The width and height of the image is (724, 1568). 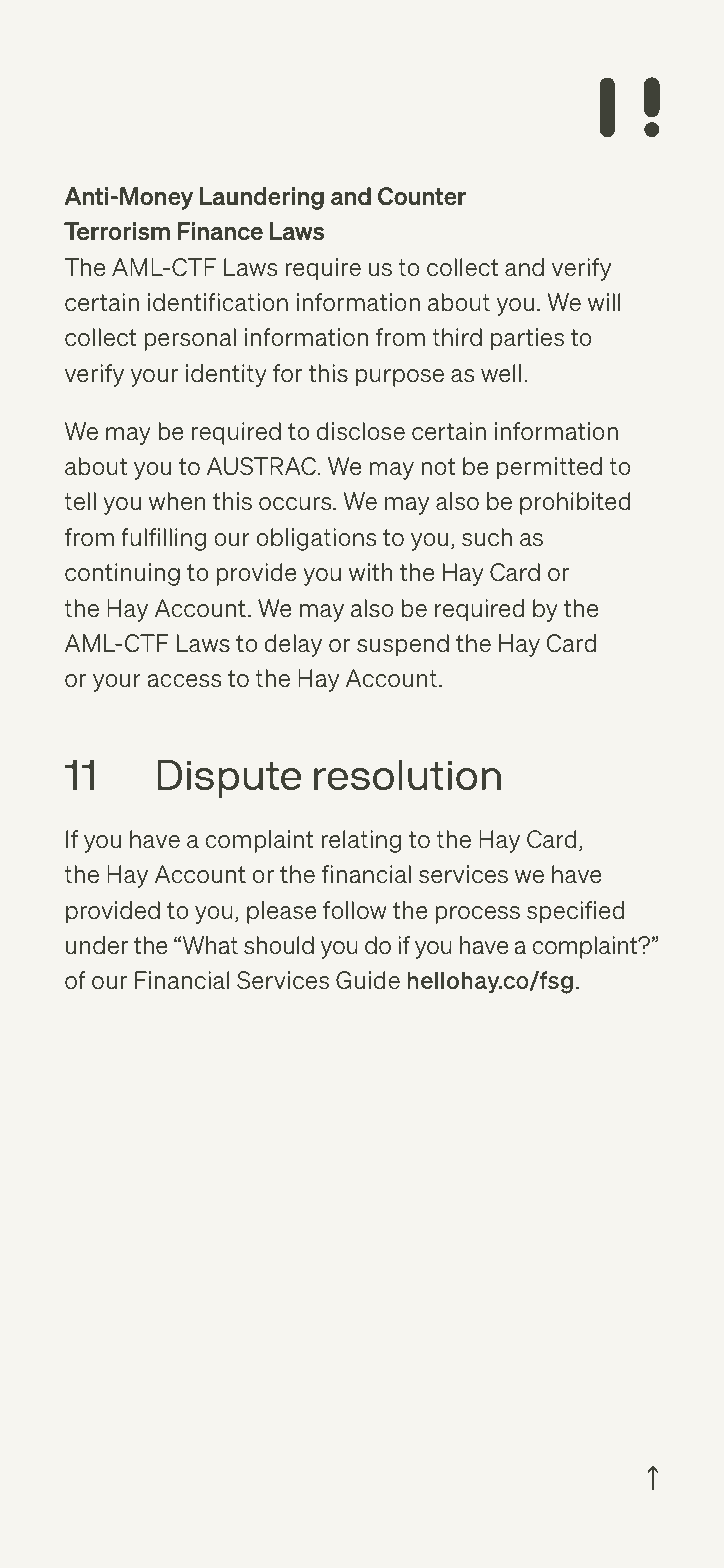 What do you see at coordinates (604, 302) in the image?
I see `will` at bounding box center [604, 302].
